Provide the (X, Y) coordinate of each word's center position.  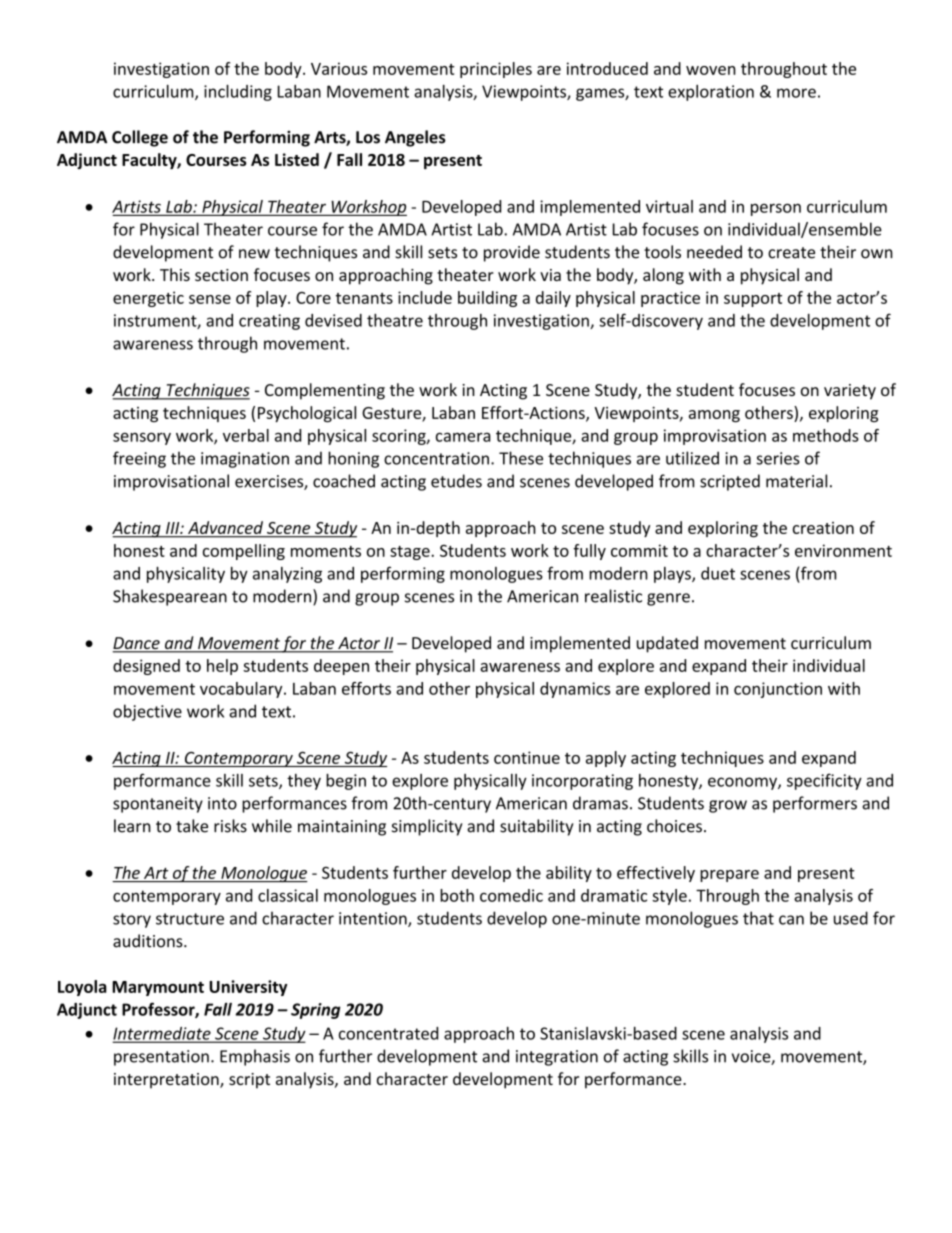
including (238, 93)
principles (496, 70)
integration (557, 1058)
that (758, 918)
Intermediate (163, 1034)
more (796, 93)
